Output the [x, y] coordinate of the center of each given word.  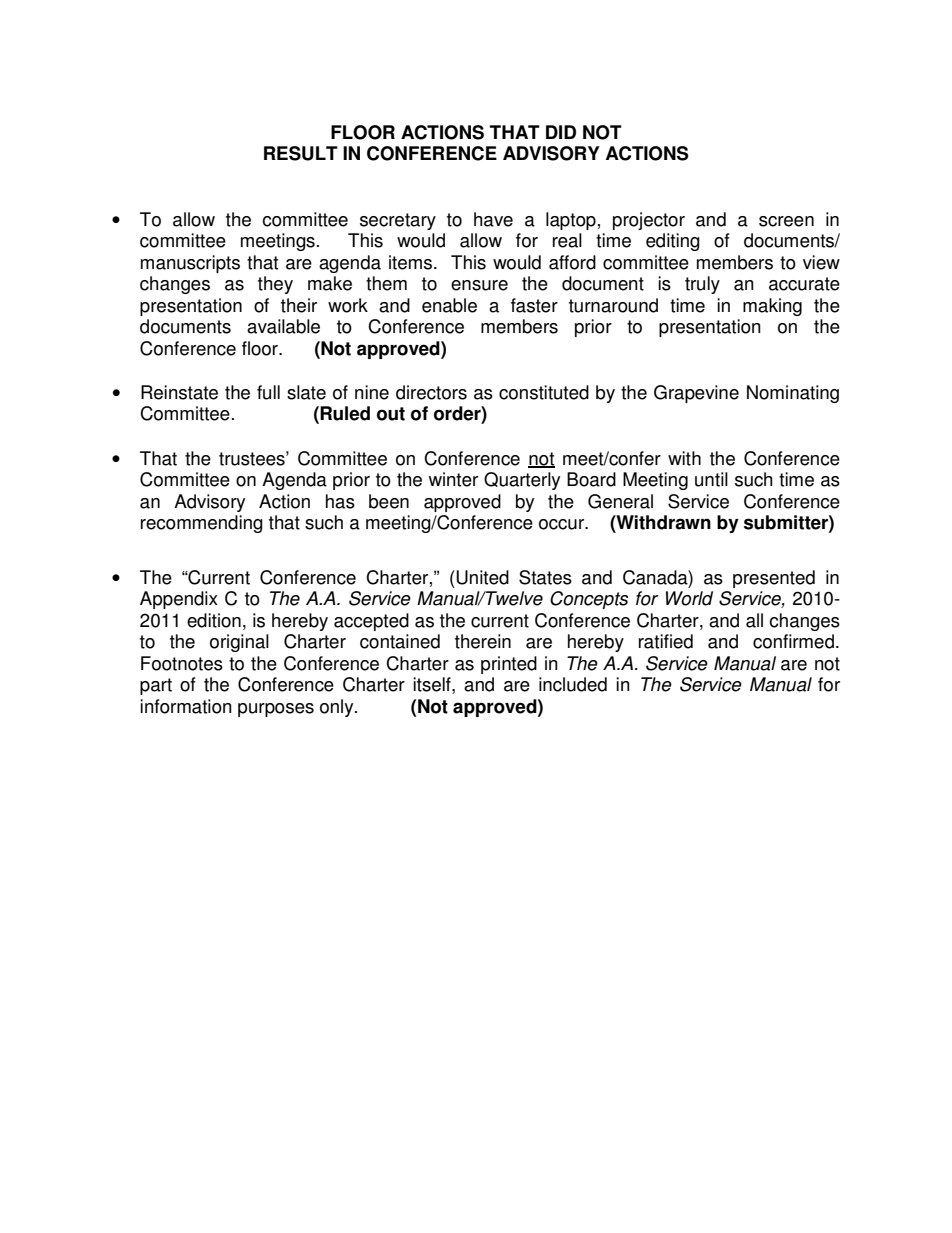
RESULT [301, 153]
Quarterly [522, 481]
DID [561, 132]
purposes [276, 710]
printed [509, 665]
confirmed [793, 641]
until [711, 479]
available [283, 326]
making [772, 307]
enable [449, 305]
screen [786, 221]
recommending [202, 524]
